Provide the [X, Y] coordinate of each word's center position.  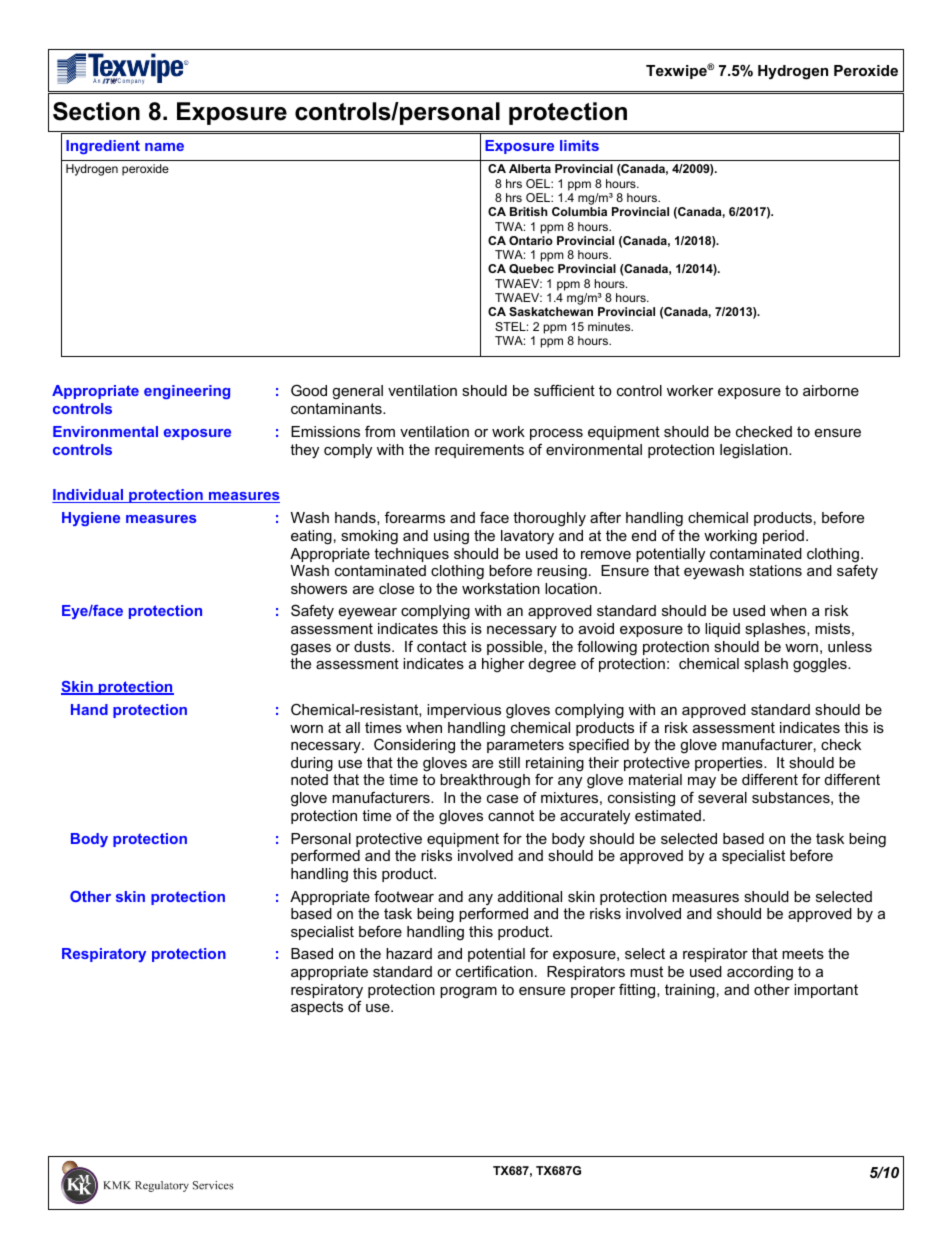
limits [579, 145]
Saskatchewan [551, 311]
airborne [831, 390]
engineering [187, 392]
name [164, 147]
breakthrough [485, 781]
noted [309, 779]
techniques [411, 555]
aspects [317, 1008]
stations [775, 570]
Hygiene [91, 519]
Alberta [530, 168]
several [722, 797]
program [468, 993]
